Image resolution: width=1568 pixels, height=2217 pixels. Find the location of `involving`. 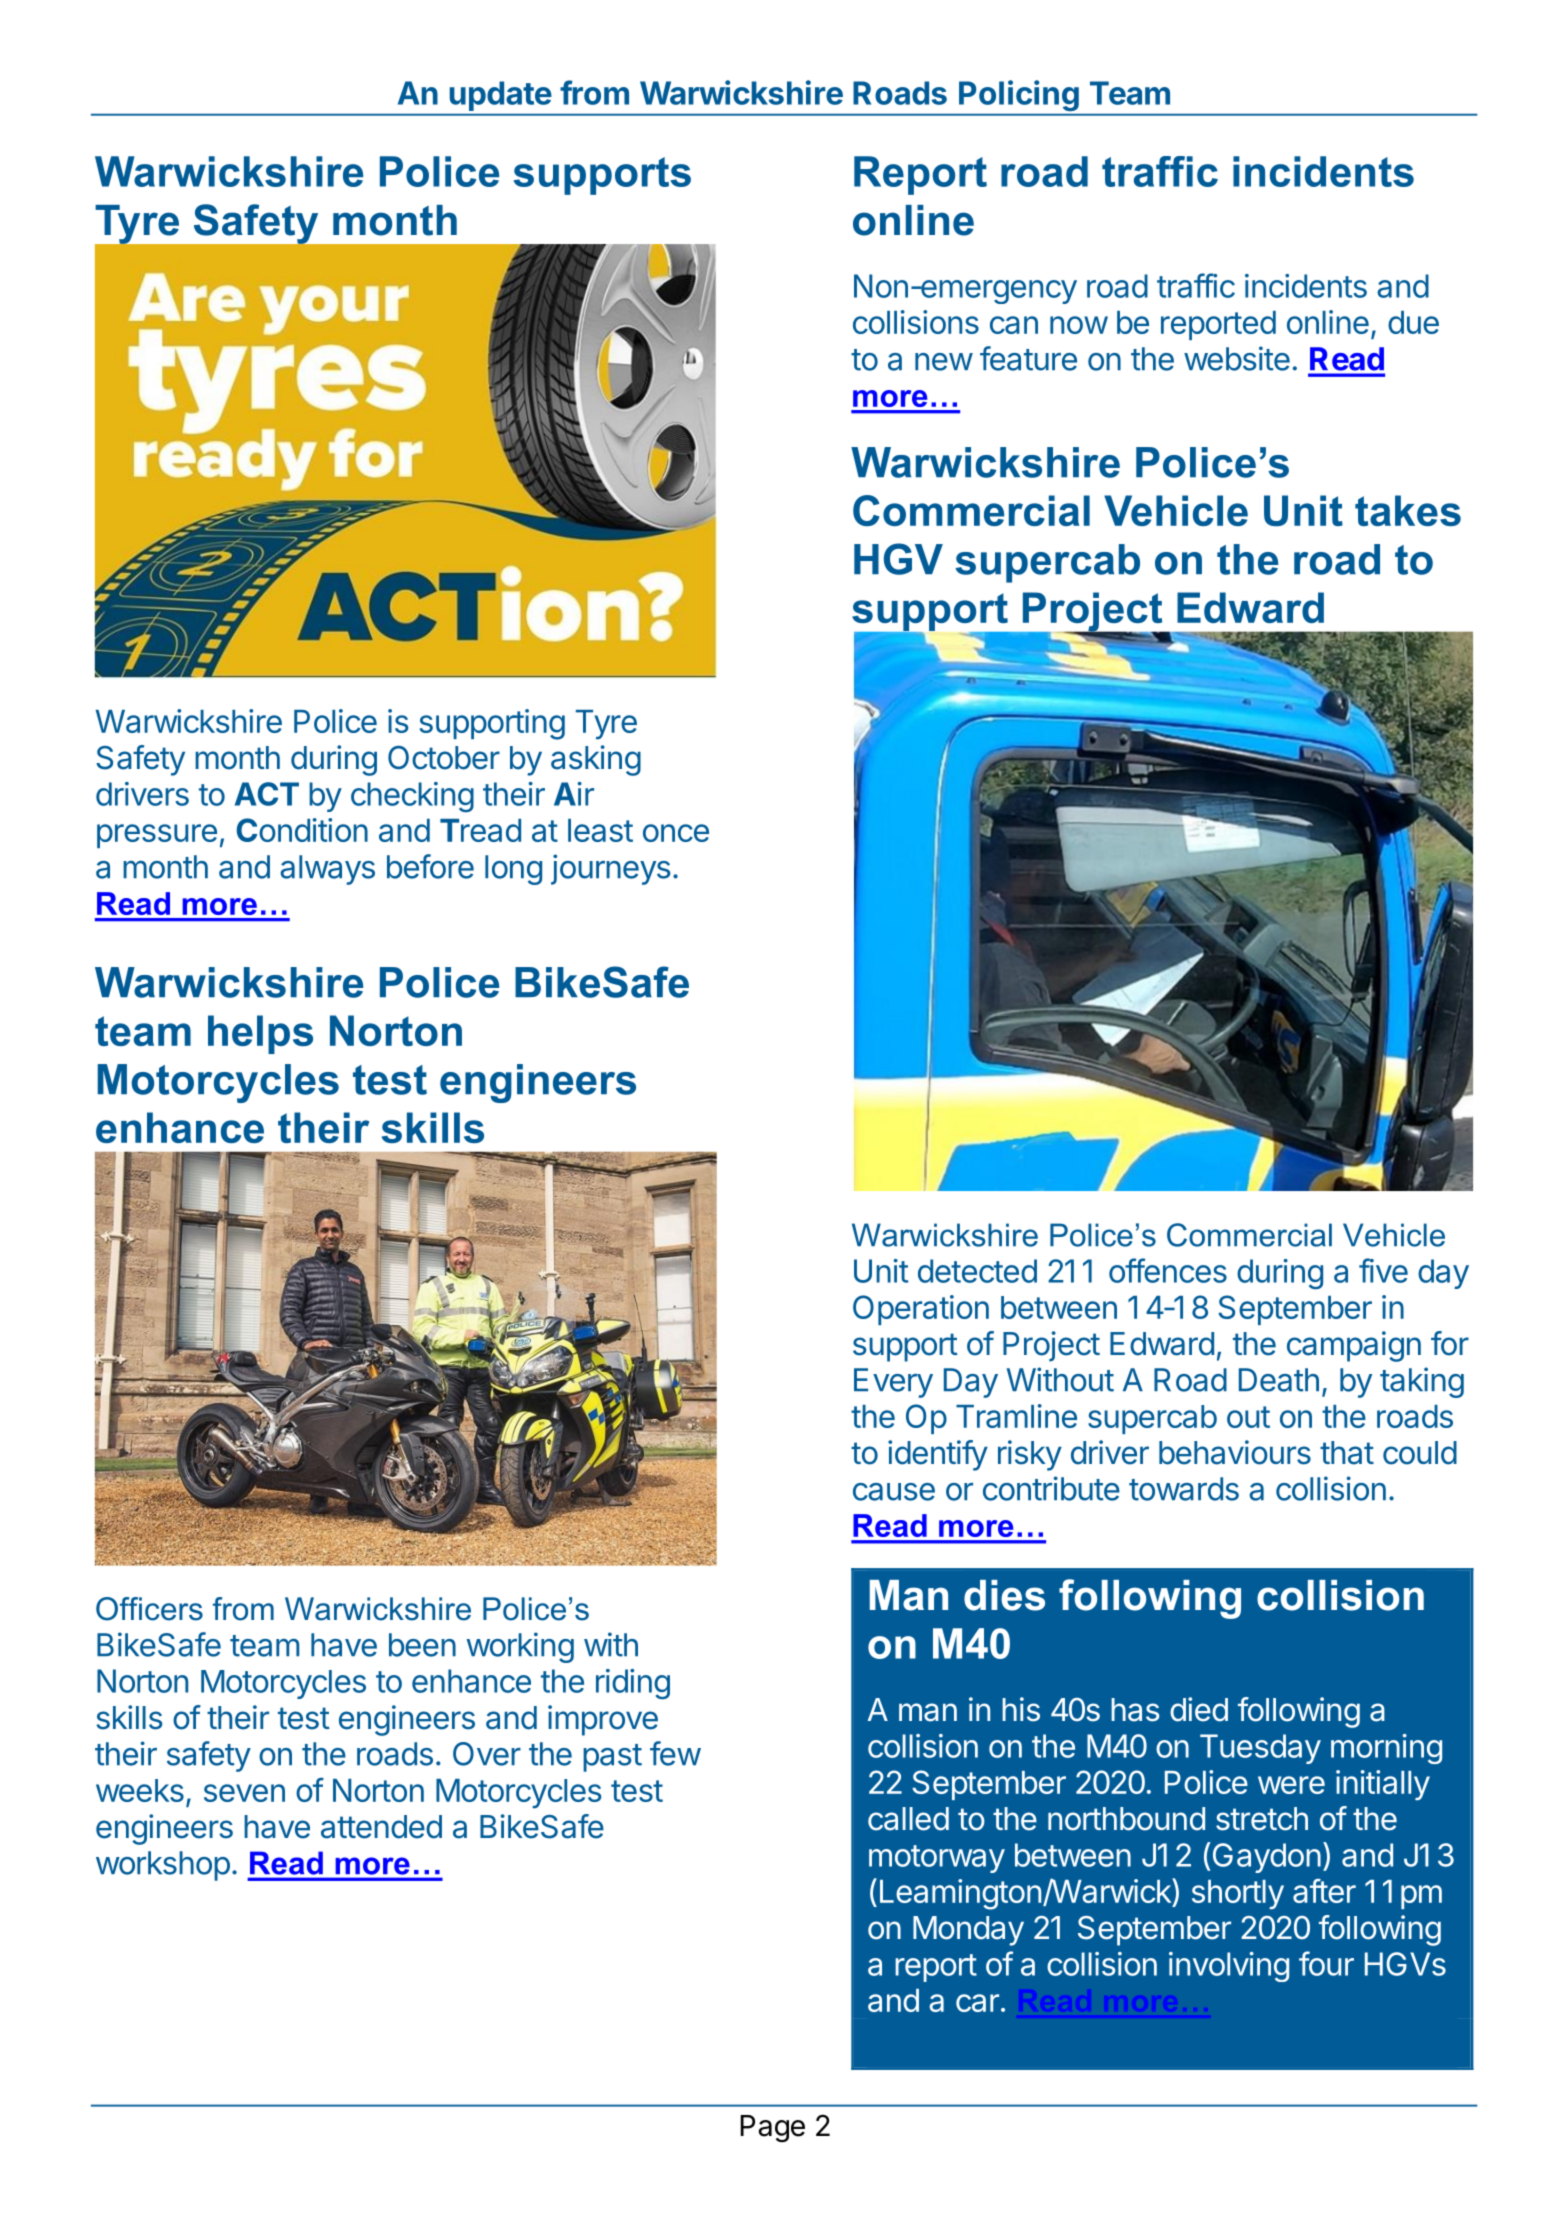

involving is located at coordinates (1229, 1967).
